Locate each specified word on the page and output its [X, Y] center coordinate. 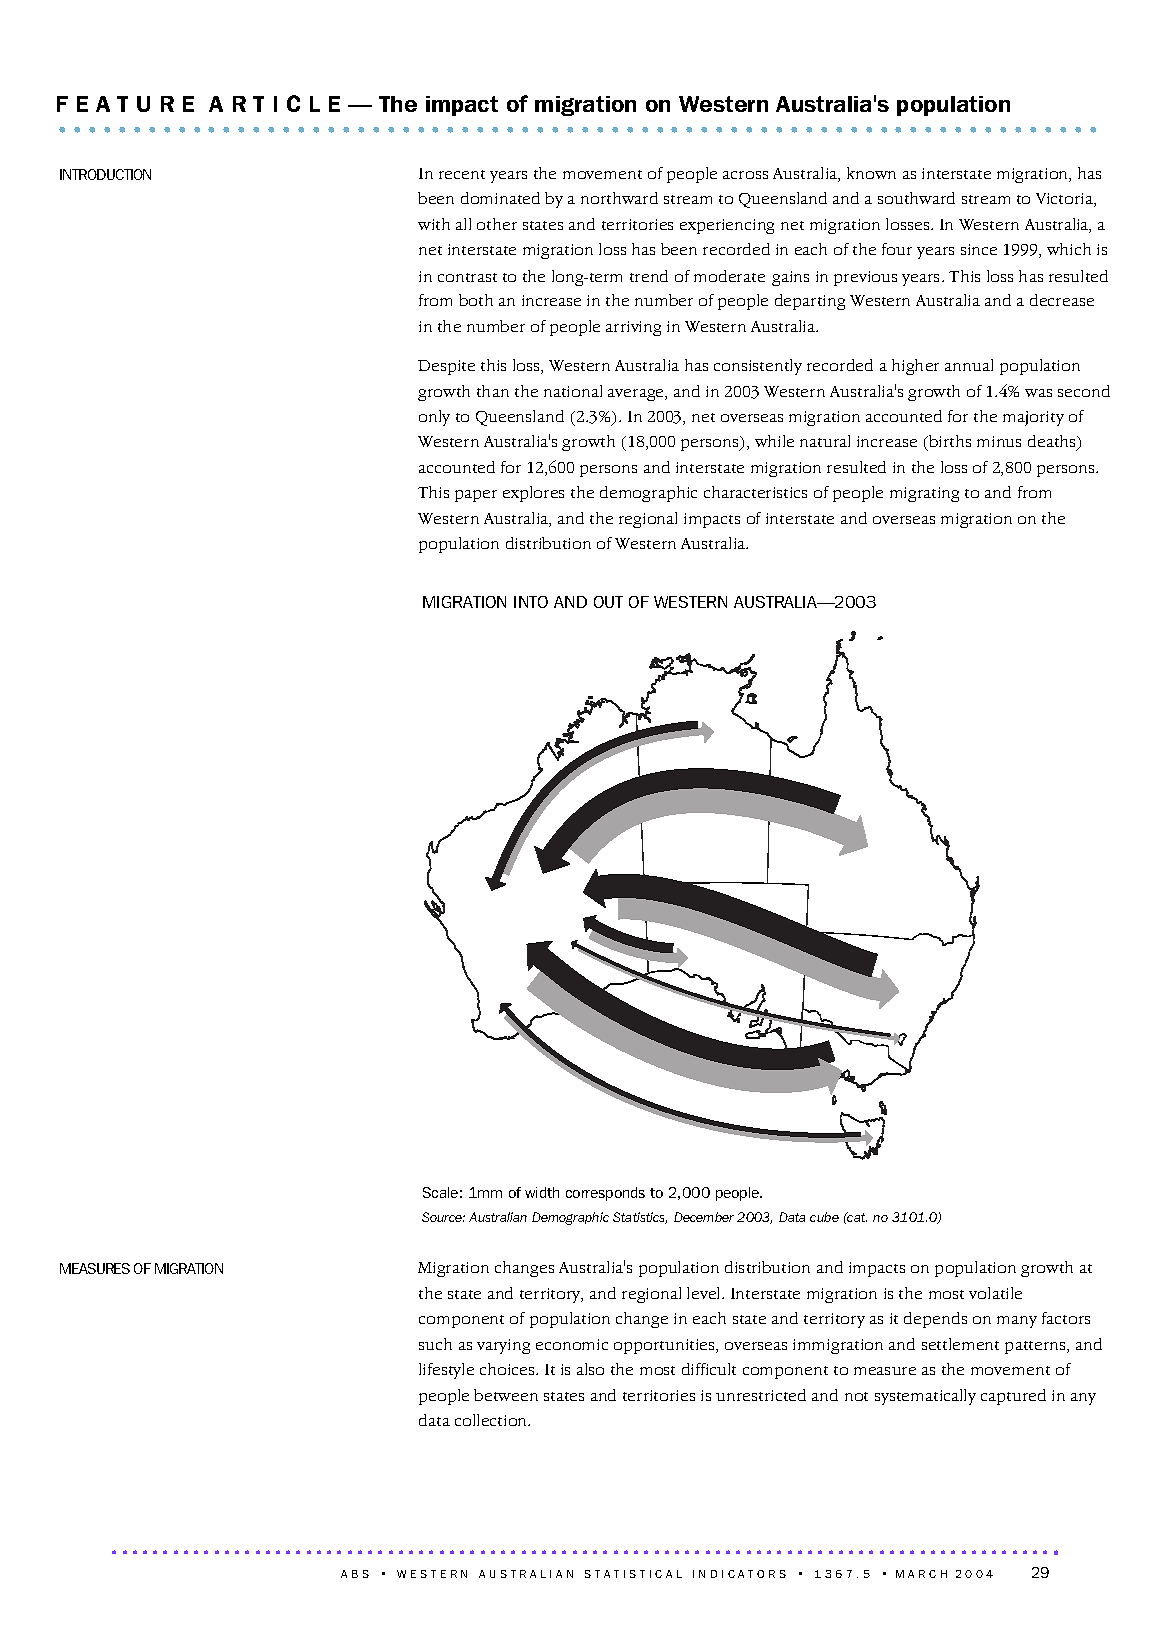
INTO [531, 602]
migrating [924, 494]
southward [916, 198]
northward [619, 198]
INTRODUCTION [105, 174]
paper [476, 496]
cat [856, 1217]
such [435, 1344]
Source [443, 1217]
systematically [925, 1397]
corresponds [605, 1194]
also [590, 1369]
